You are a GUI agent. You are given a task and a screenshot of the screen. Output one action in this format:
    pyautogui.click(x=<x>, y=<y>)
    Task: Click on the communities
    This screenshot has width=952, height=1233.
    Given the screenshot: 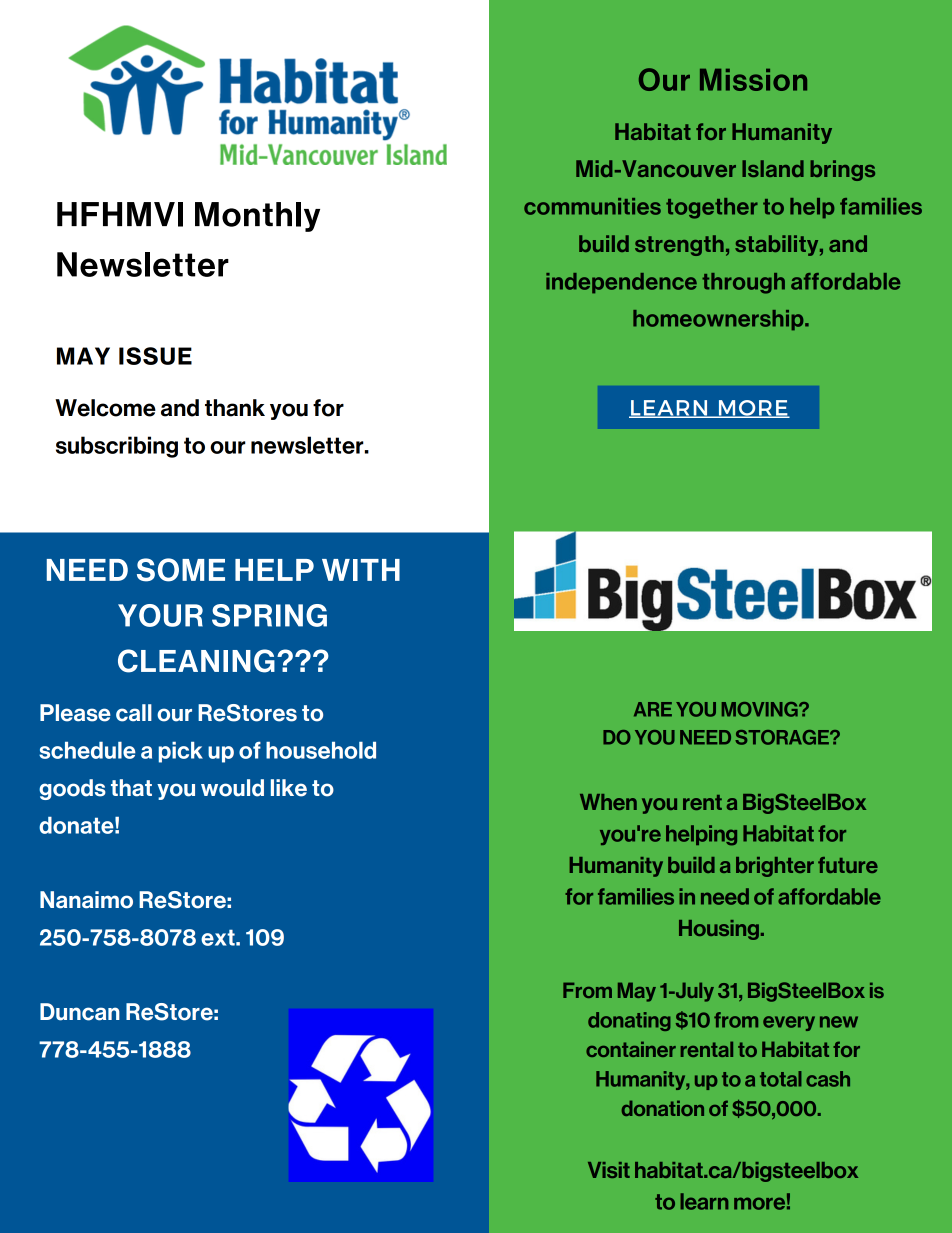 What is the action you would take?
    pyautogui.click(x=592, y=206)
